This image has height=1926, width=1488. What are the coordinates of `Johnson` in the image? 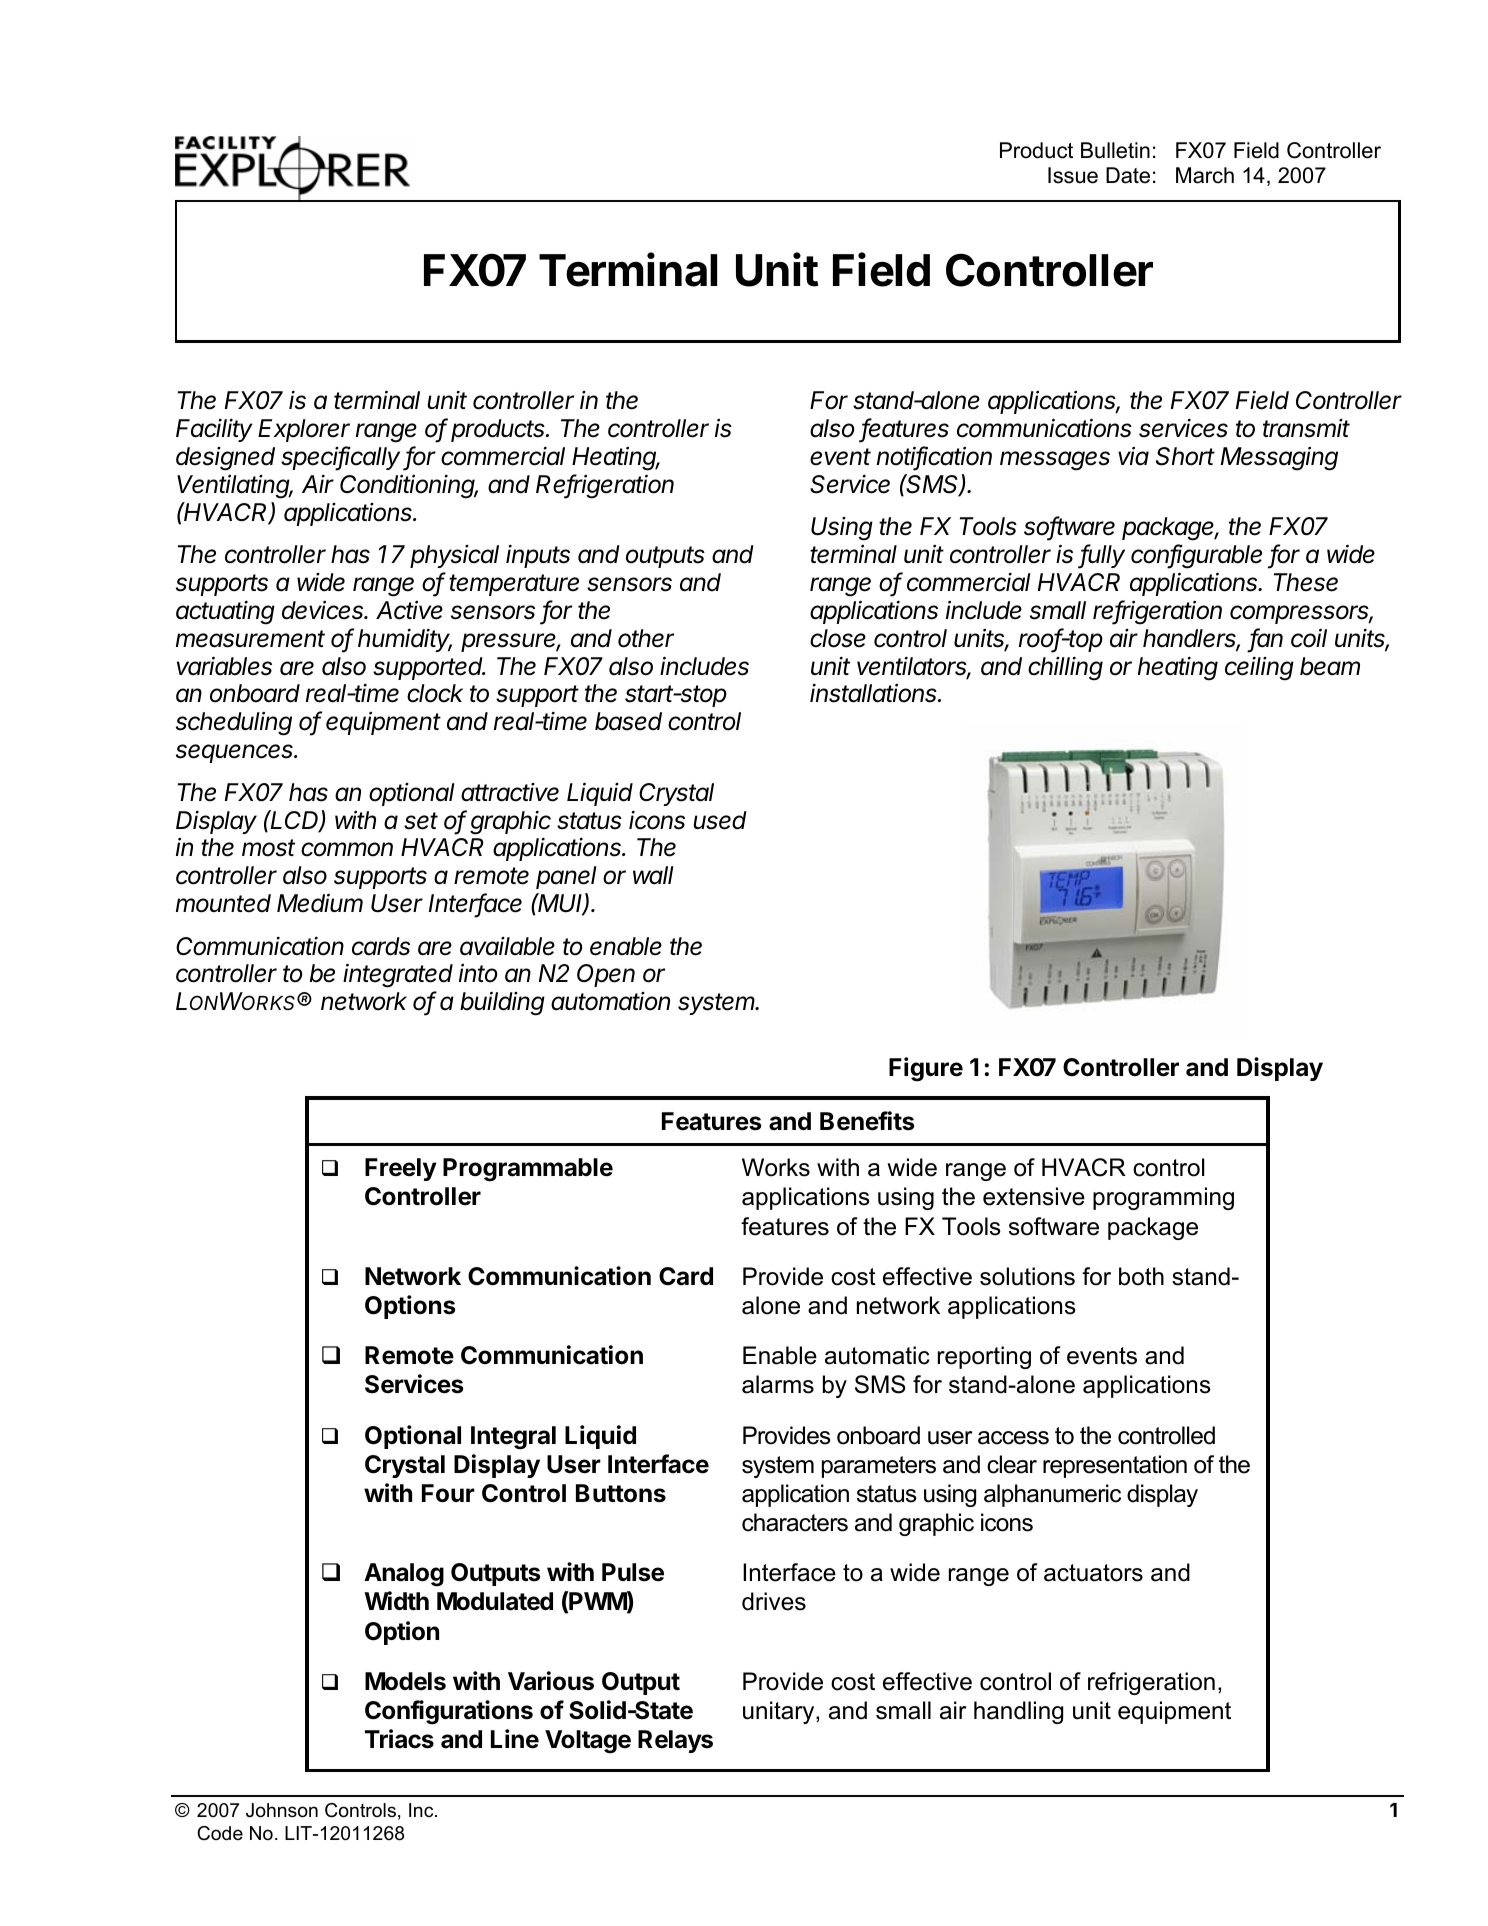 It's located at (282, 1810).
